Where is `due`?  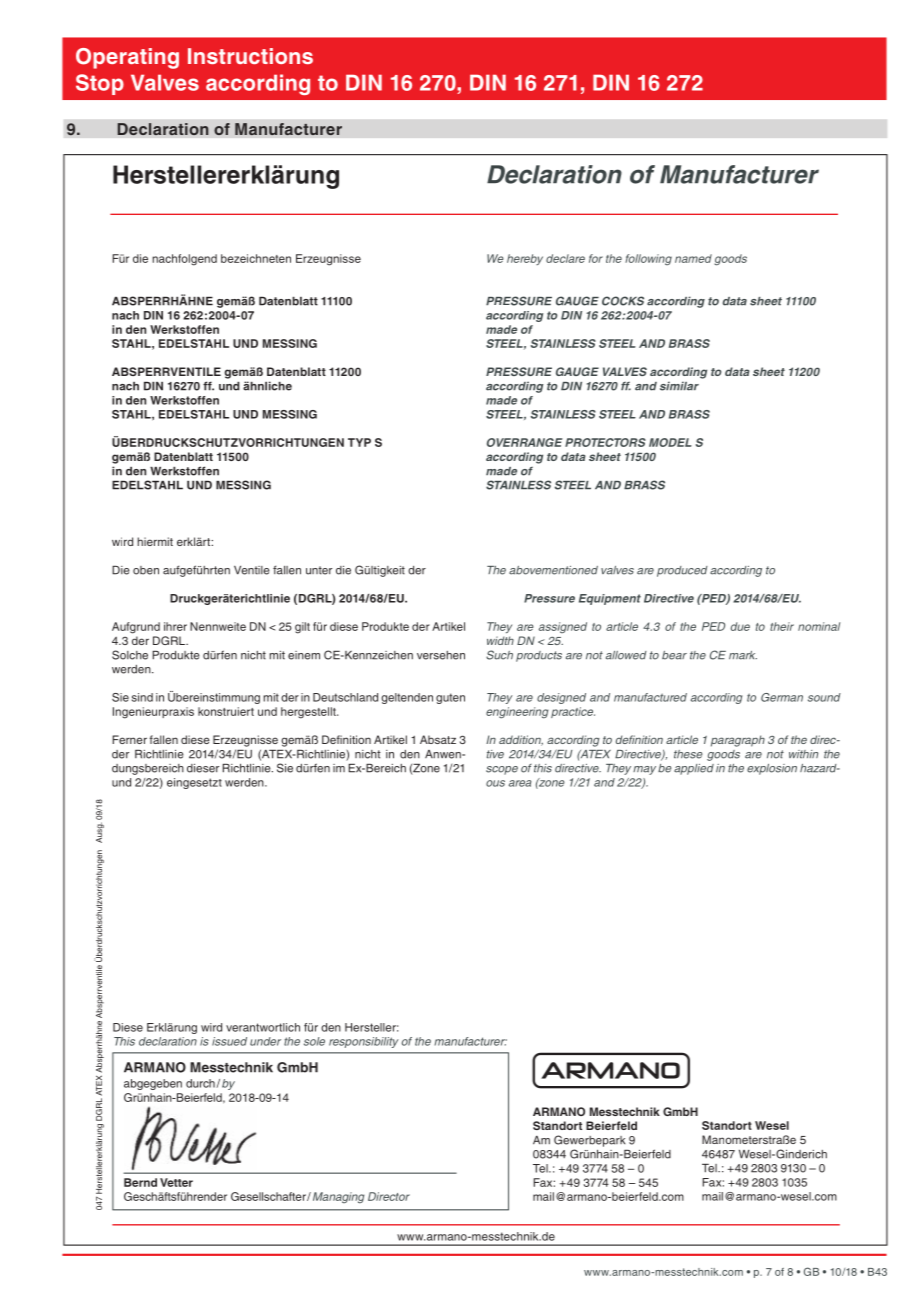 due is located at coordinates (740, 626).
